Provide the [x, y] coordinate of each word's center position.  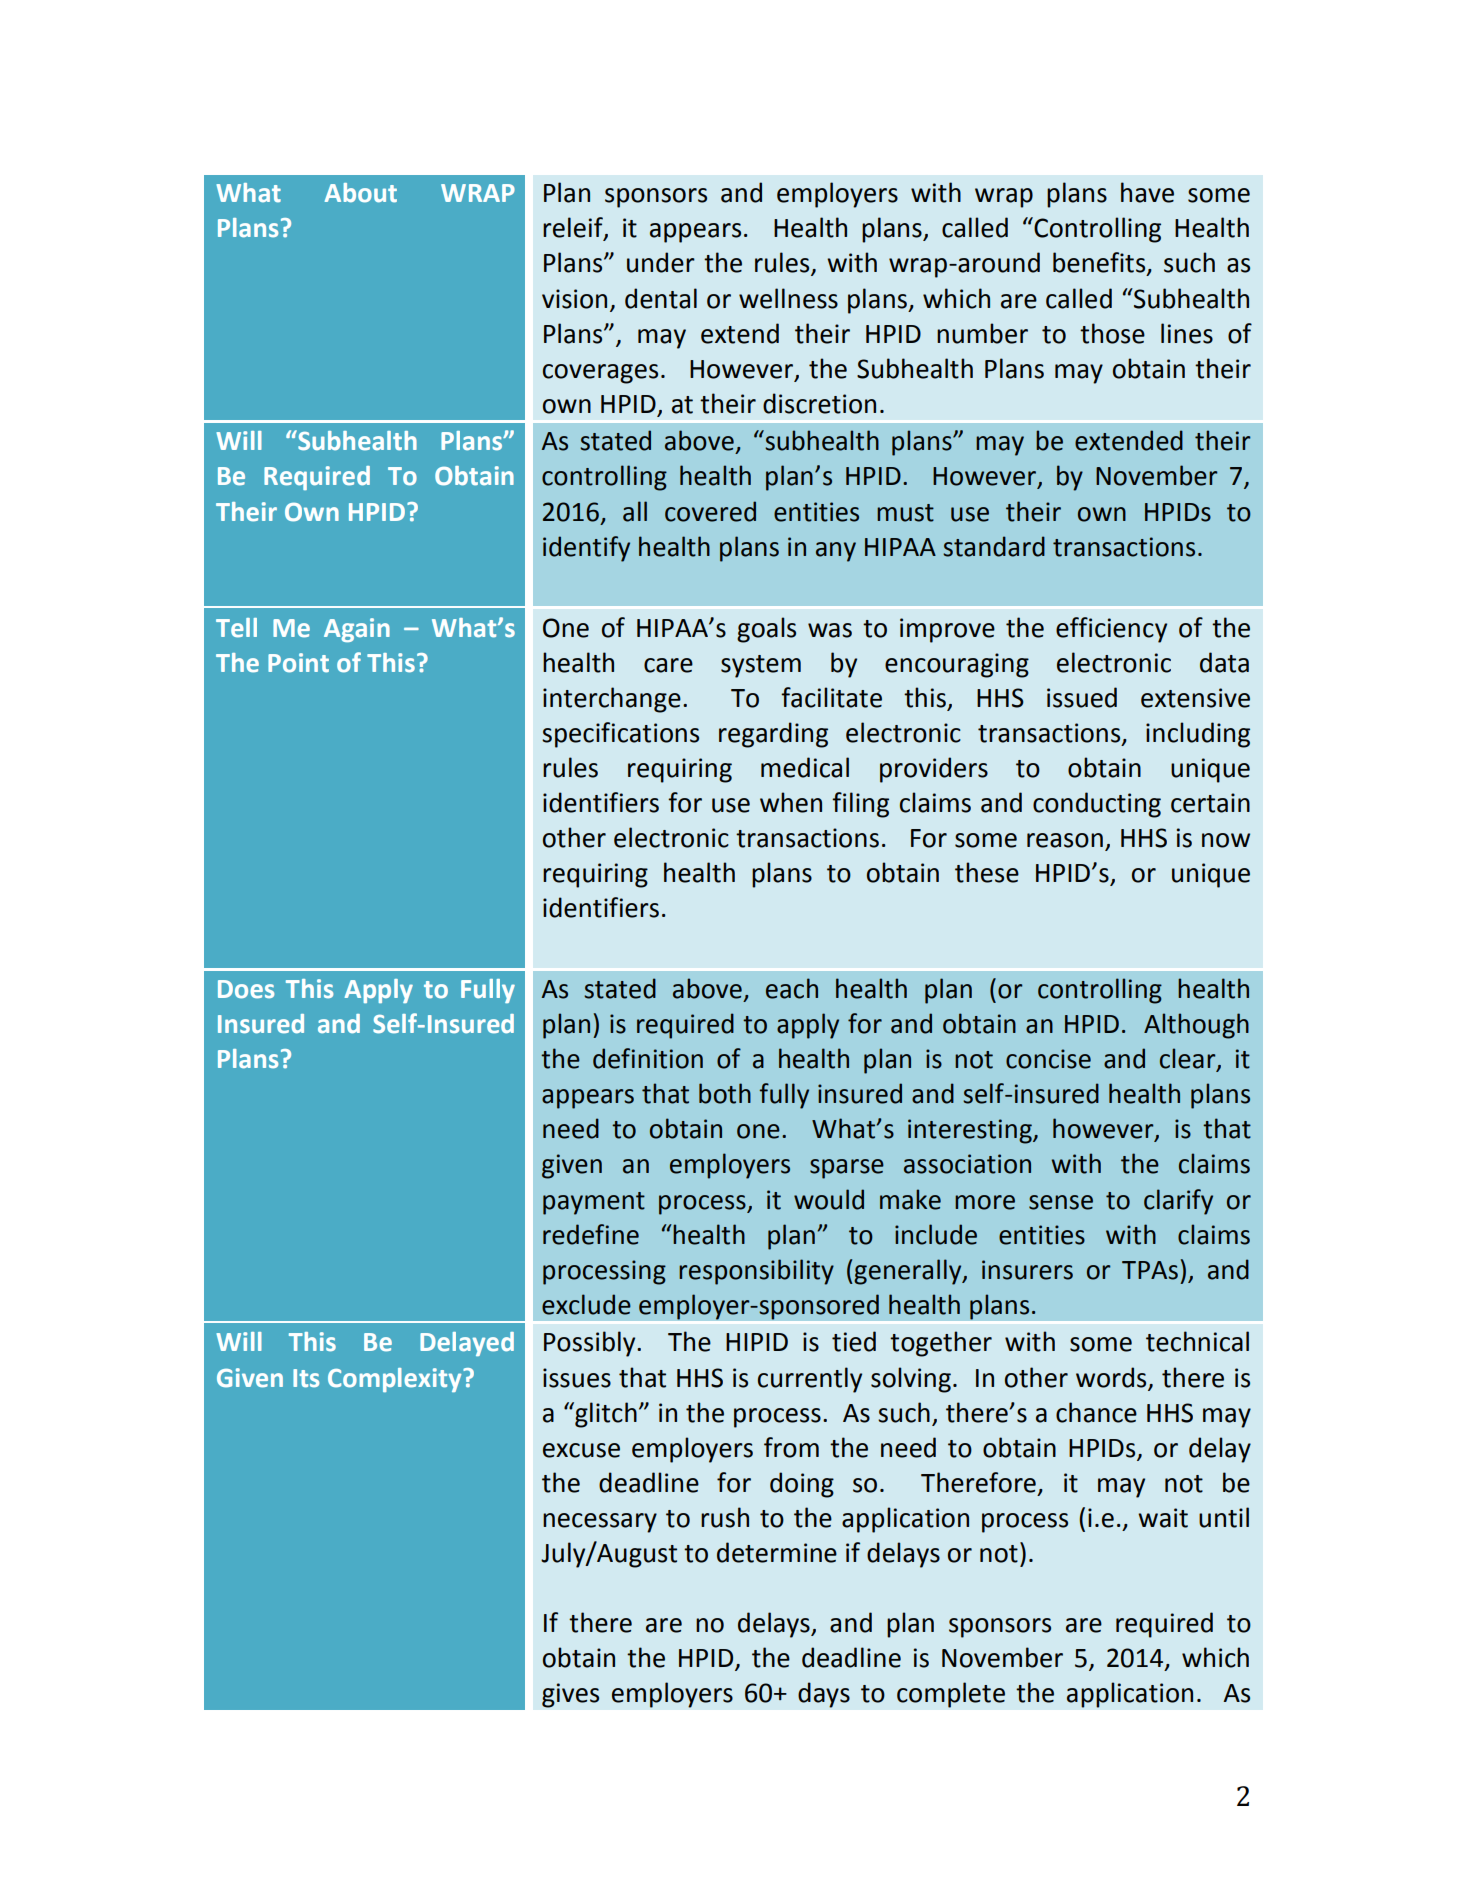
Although [1196, 1026]
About [361, 193]
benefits [1100, 263]
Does [246, 989]
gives [571, 1695]
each [792, 988]
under [661, 262]
